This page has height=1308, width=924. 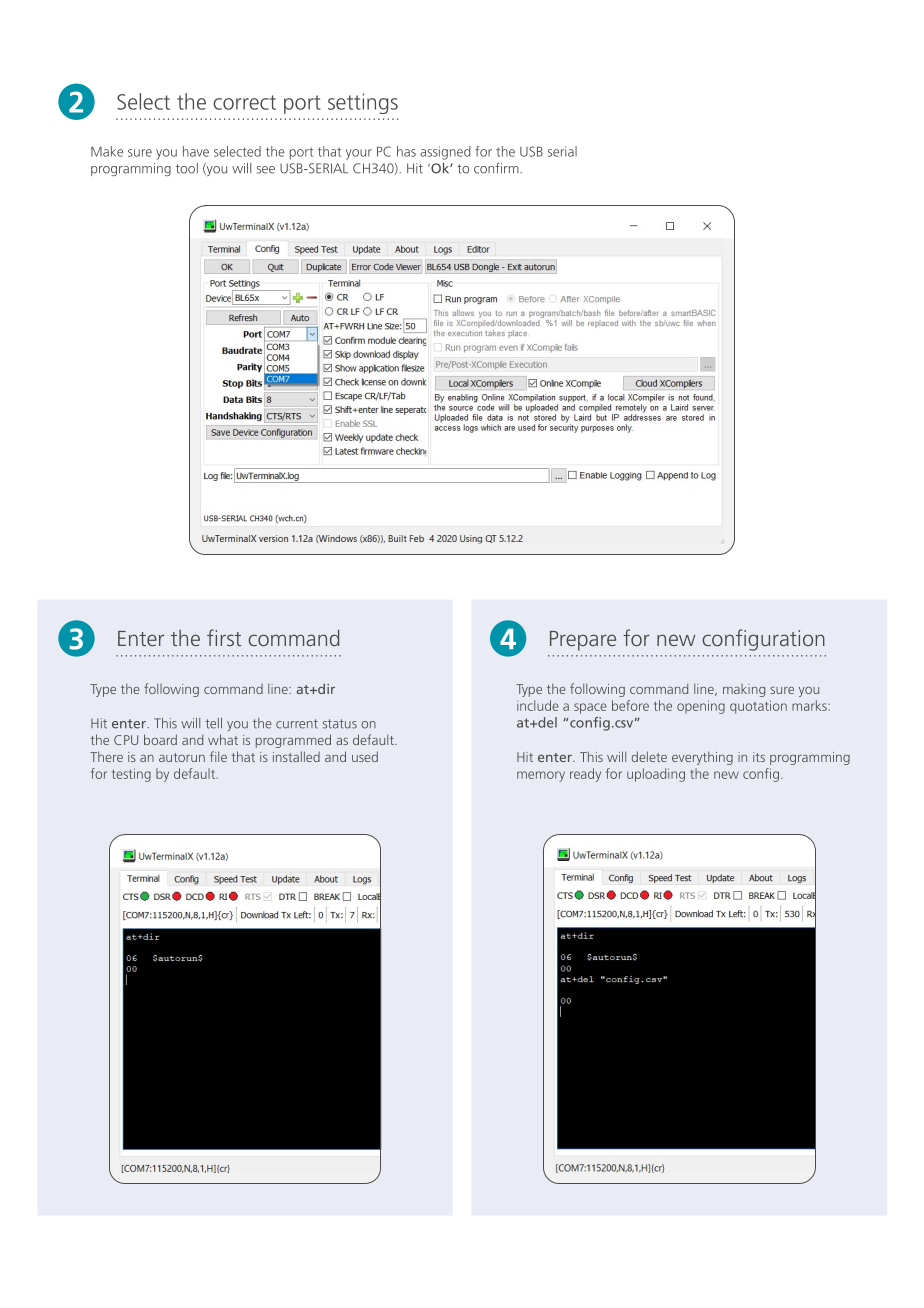 I want to click on confirm, so click(x=497, y=168).
